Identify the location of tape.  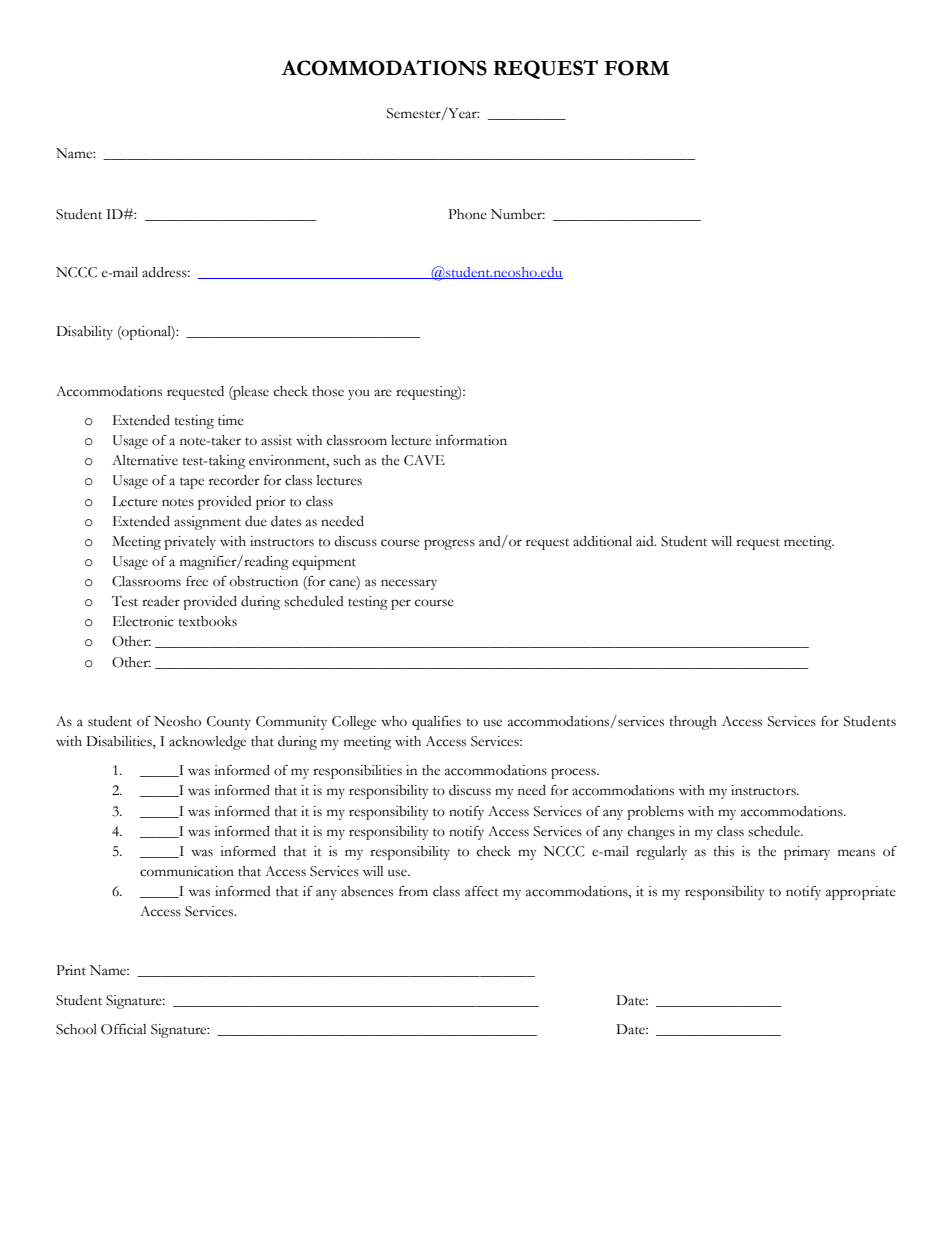
(192, 483).
